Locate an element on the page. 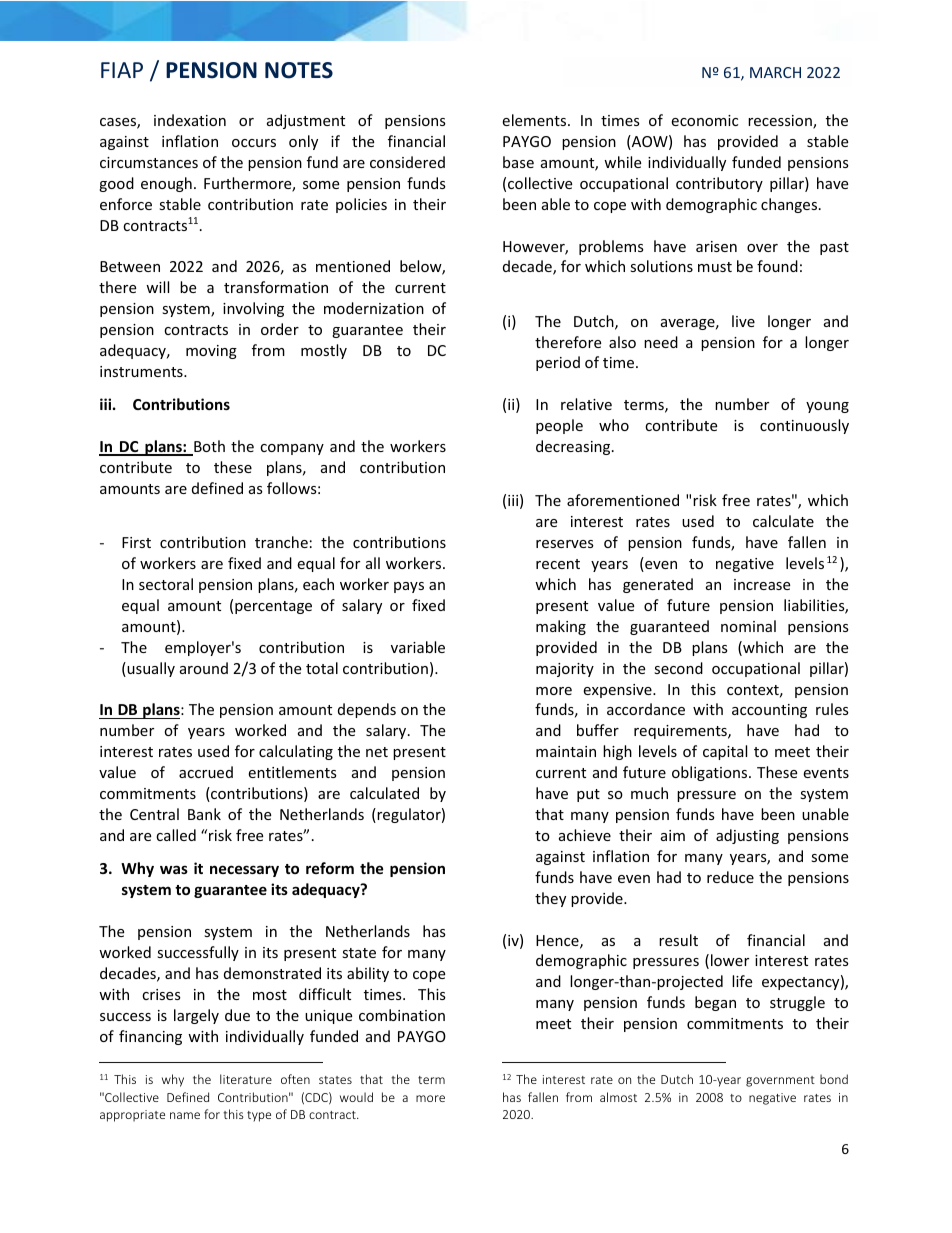  was is located at coordinates (174, 869).
